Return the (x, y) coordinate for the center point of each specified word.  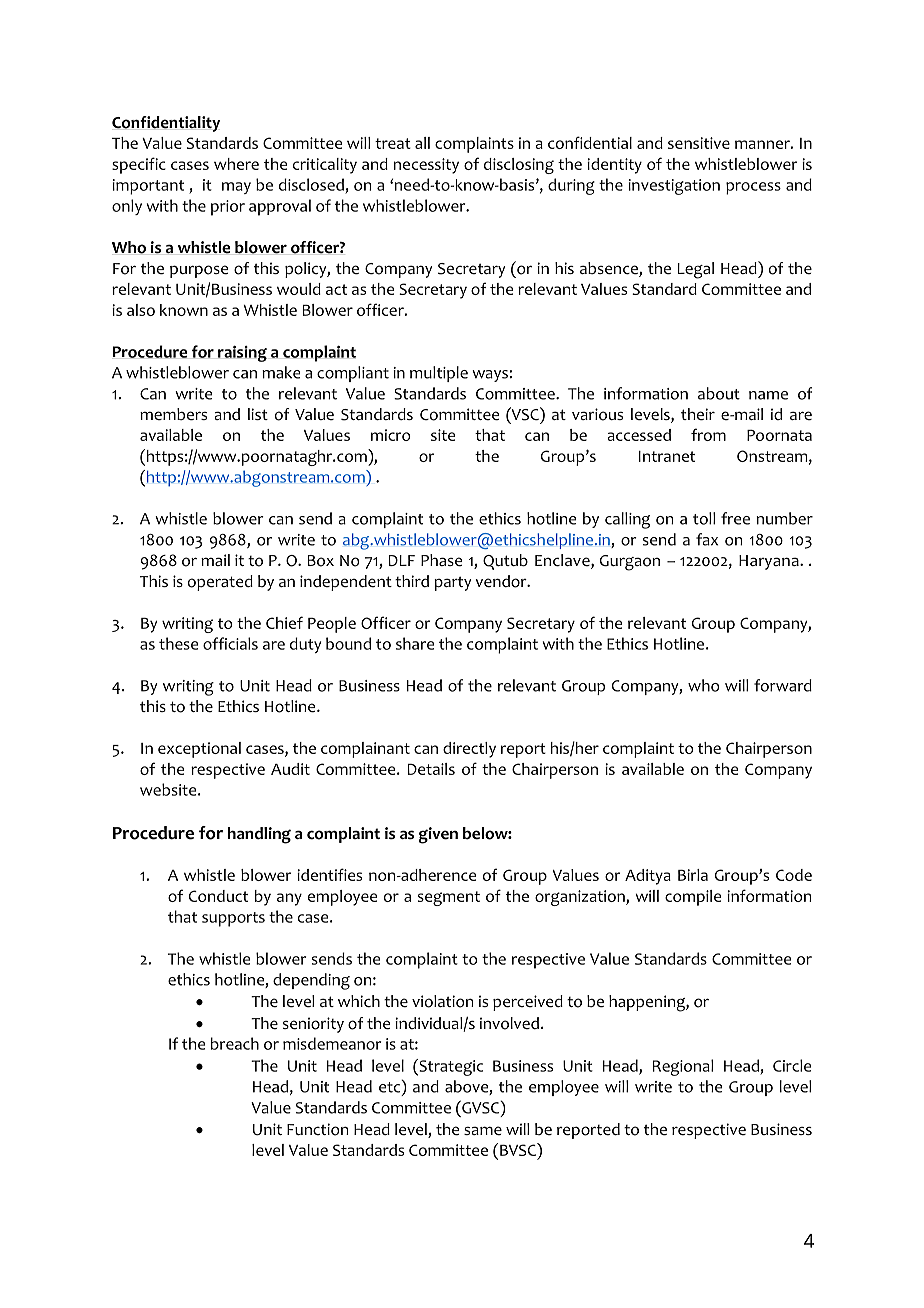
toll (704, 518)
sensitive (699, 143)
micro (391, 435)
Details (431, 769)
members (173, 414)
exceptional (199, 750)
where (236, 164)
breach (235, 1043)
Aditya (648, 877)
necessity (426, 166)
